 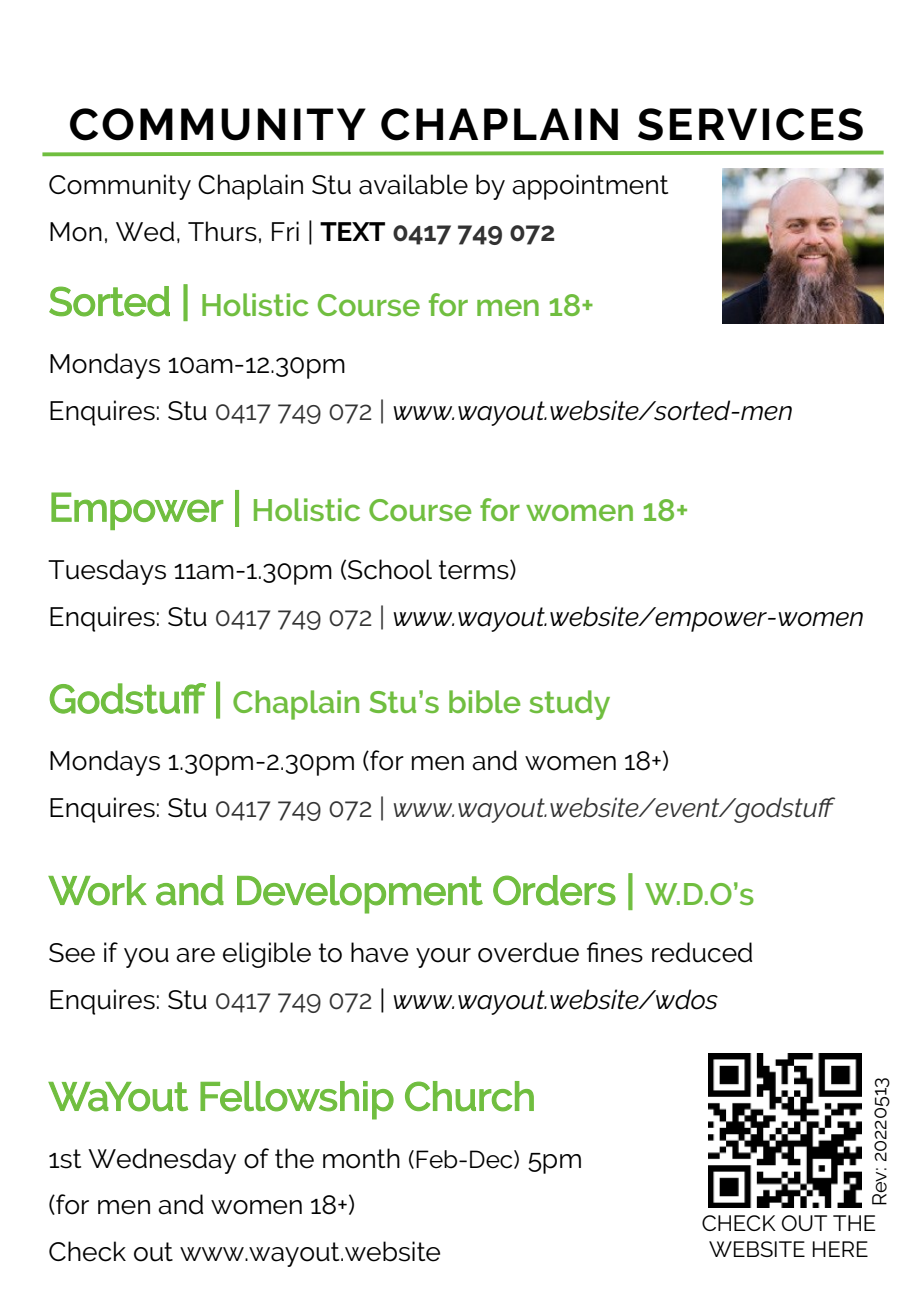 I want to click on Work, so click(x=97, y=890).
